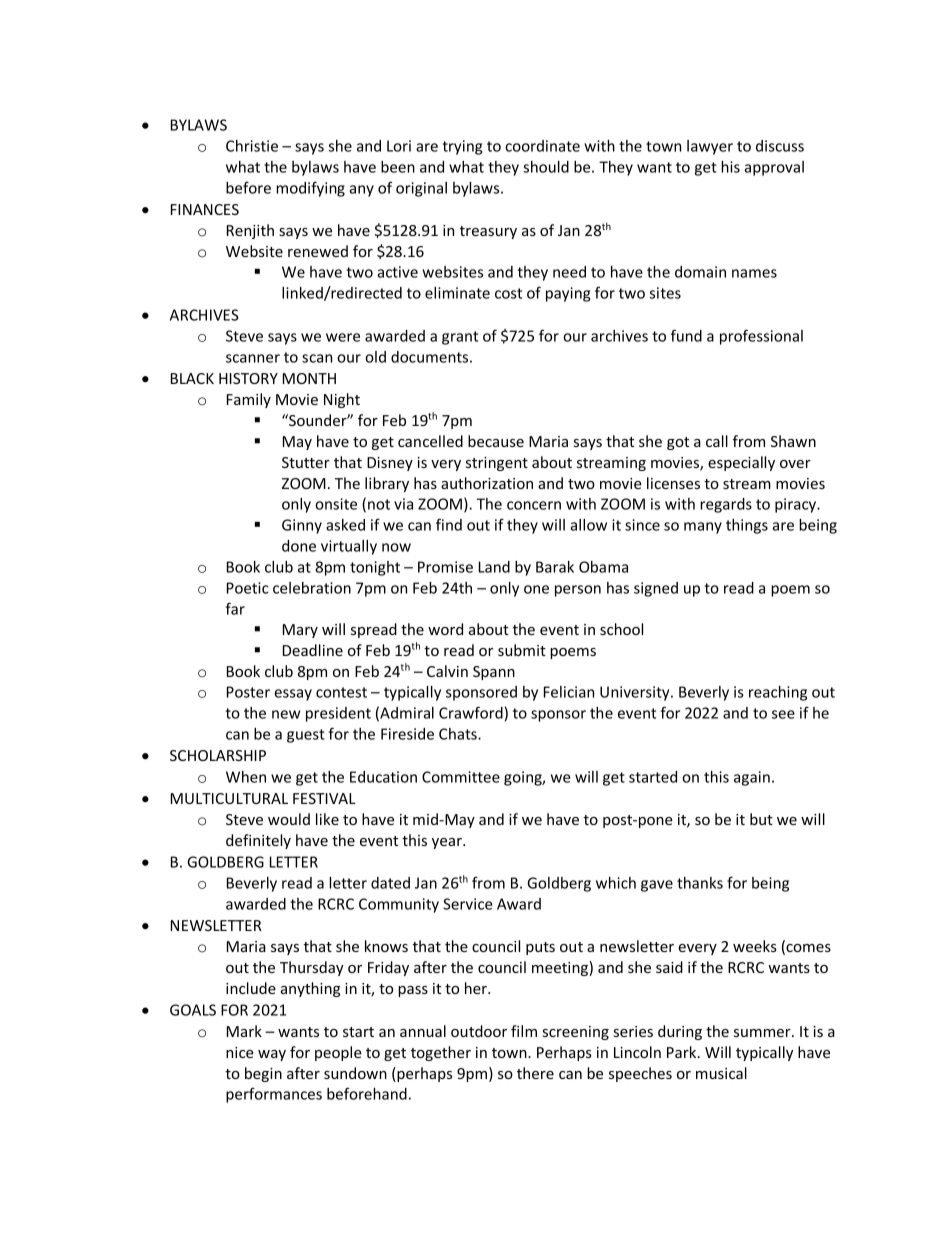 The image size is (952, 1233). Describe the element at coordinates (522, 650) in the image. I see `submit` at that location.
